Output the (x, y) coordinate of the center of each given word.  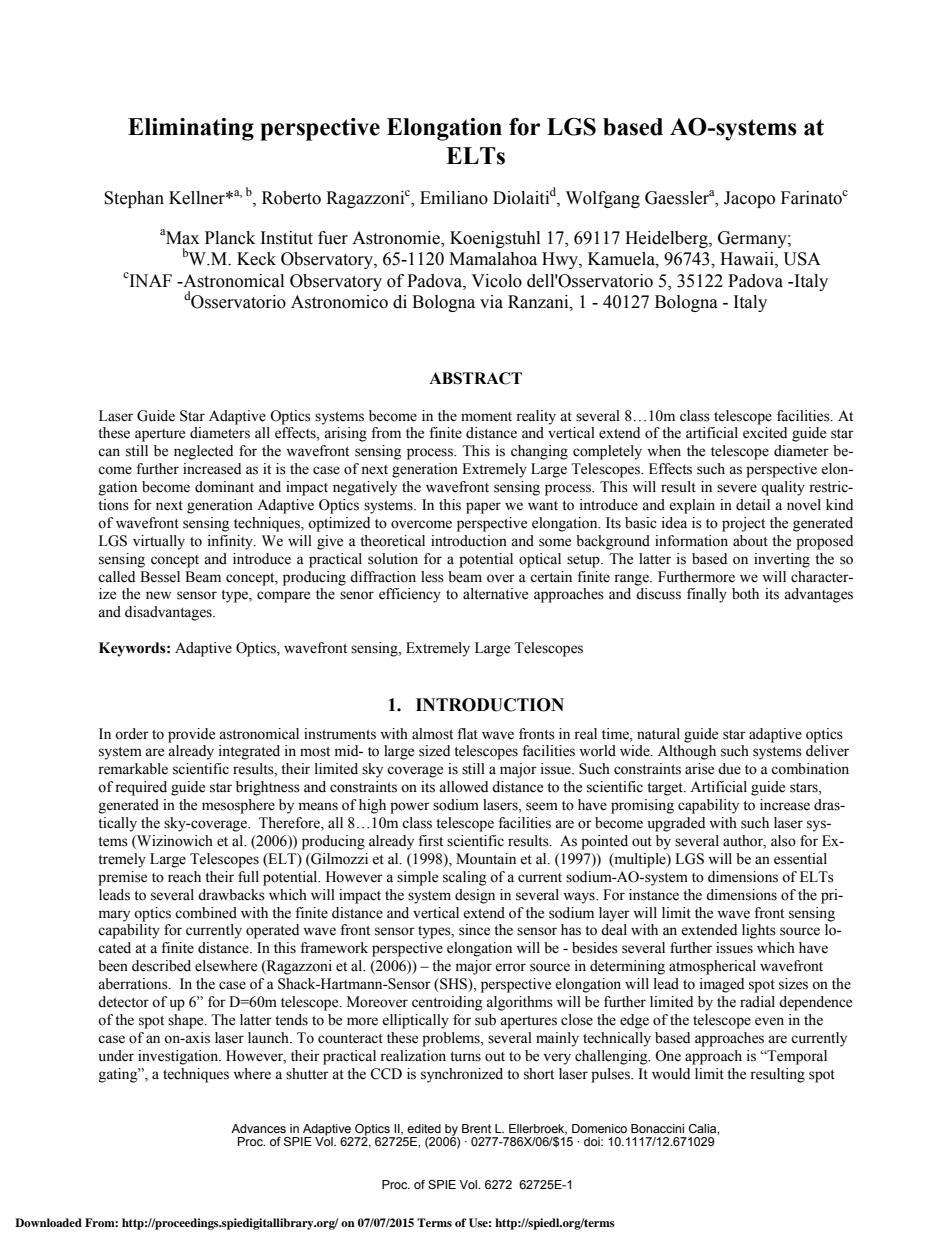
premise (122, 878)
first (430, 841)
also (783, 841)
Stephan (134, 199)
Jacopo (749, 199)
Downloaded (48, 1222)
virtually (159, 542)
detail (753, 505)
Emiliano (454, 198)
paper (483, 508)
